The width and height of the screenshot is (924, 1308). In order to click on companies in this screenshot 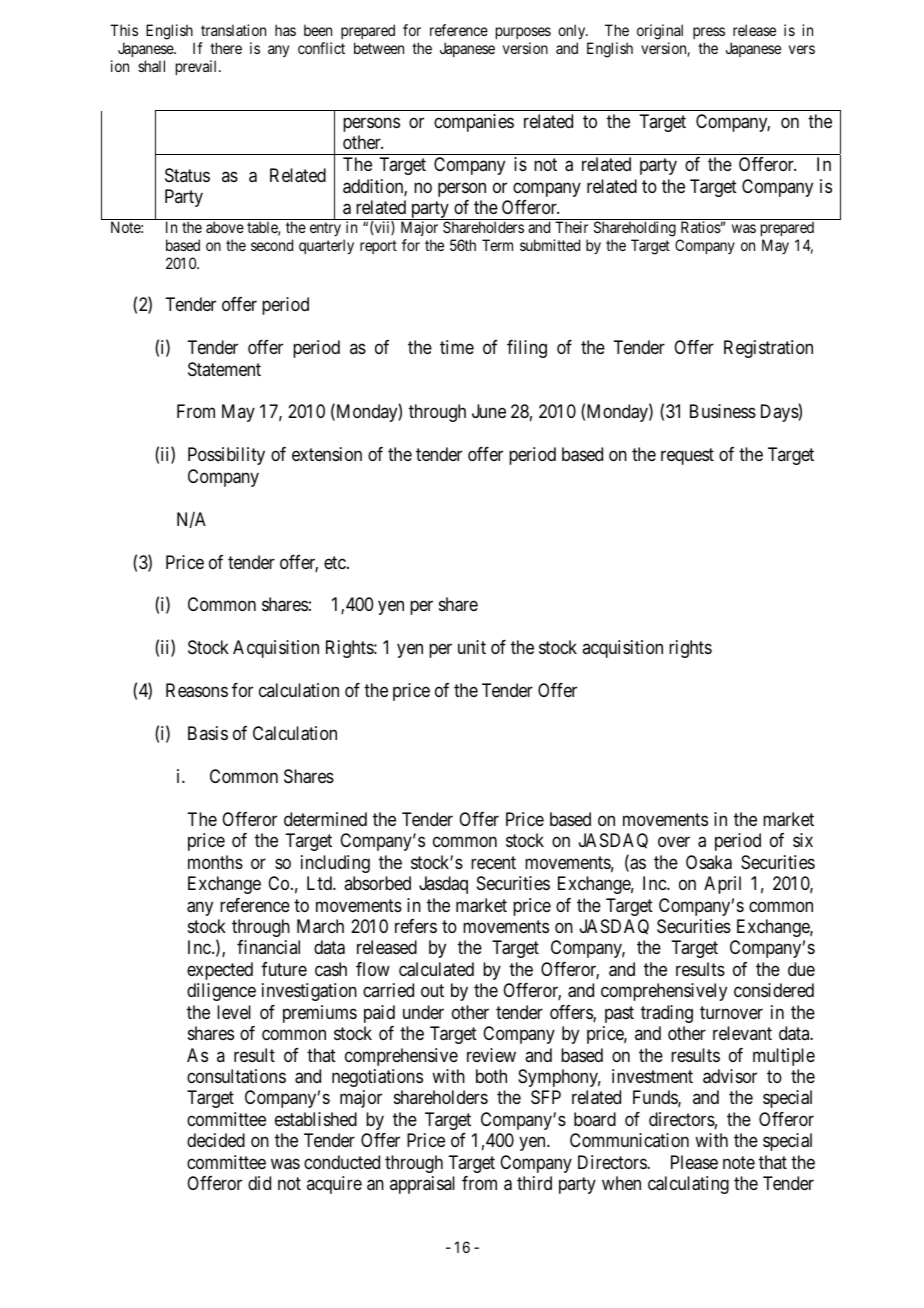, I will do `click(474, 123)`.
